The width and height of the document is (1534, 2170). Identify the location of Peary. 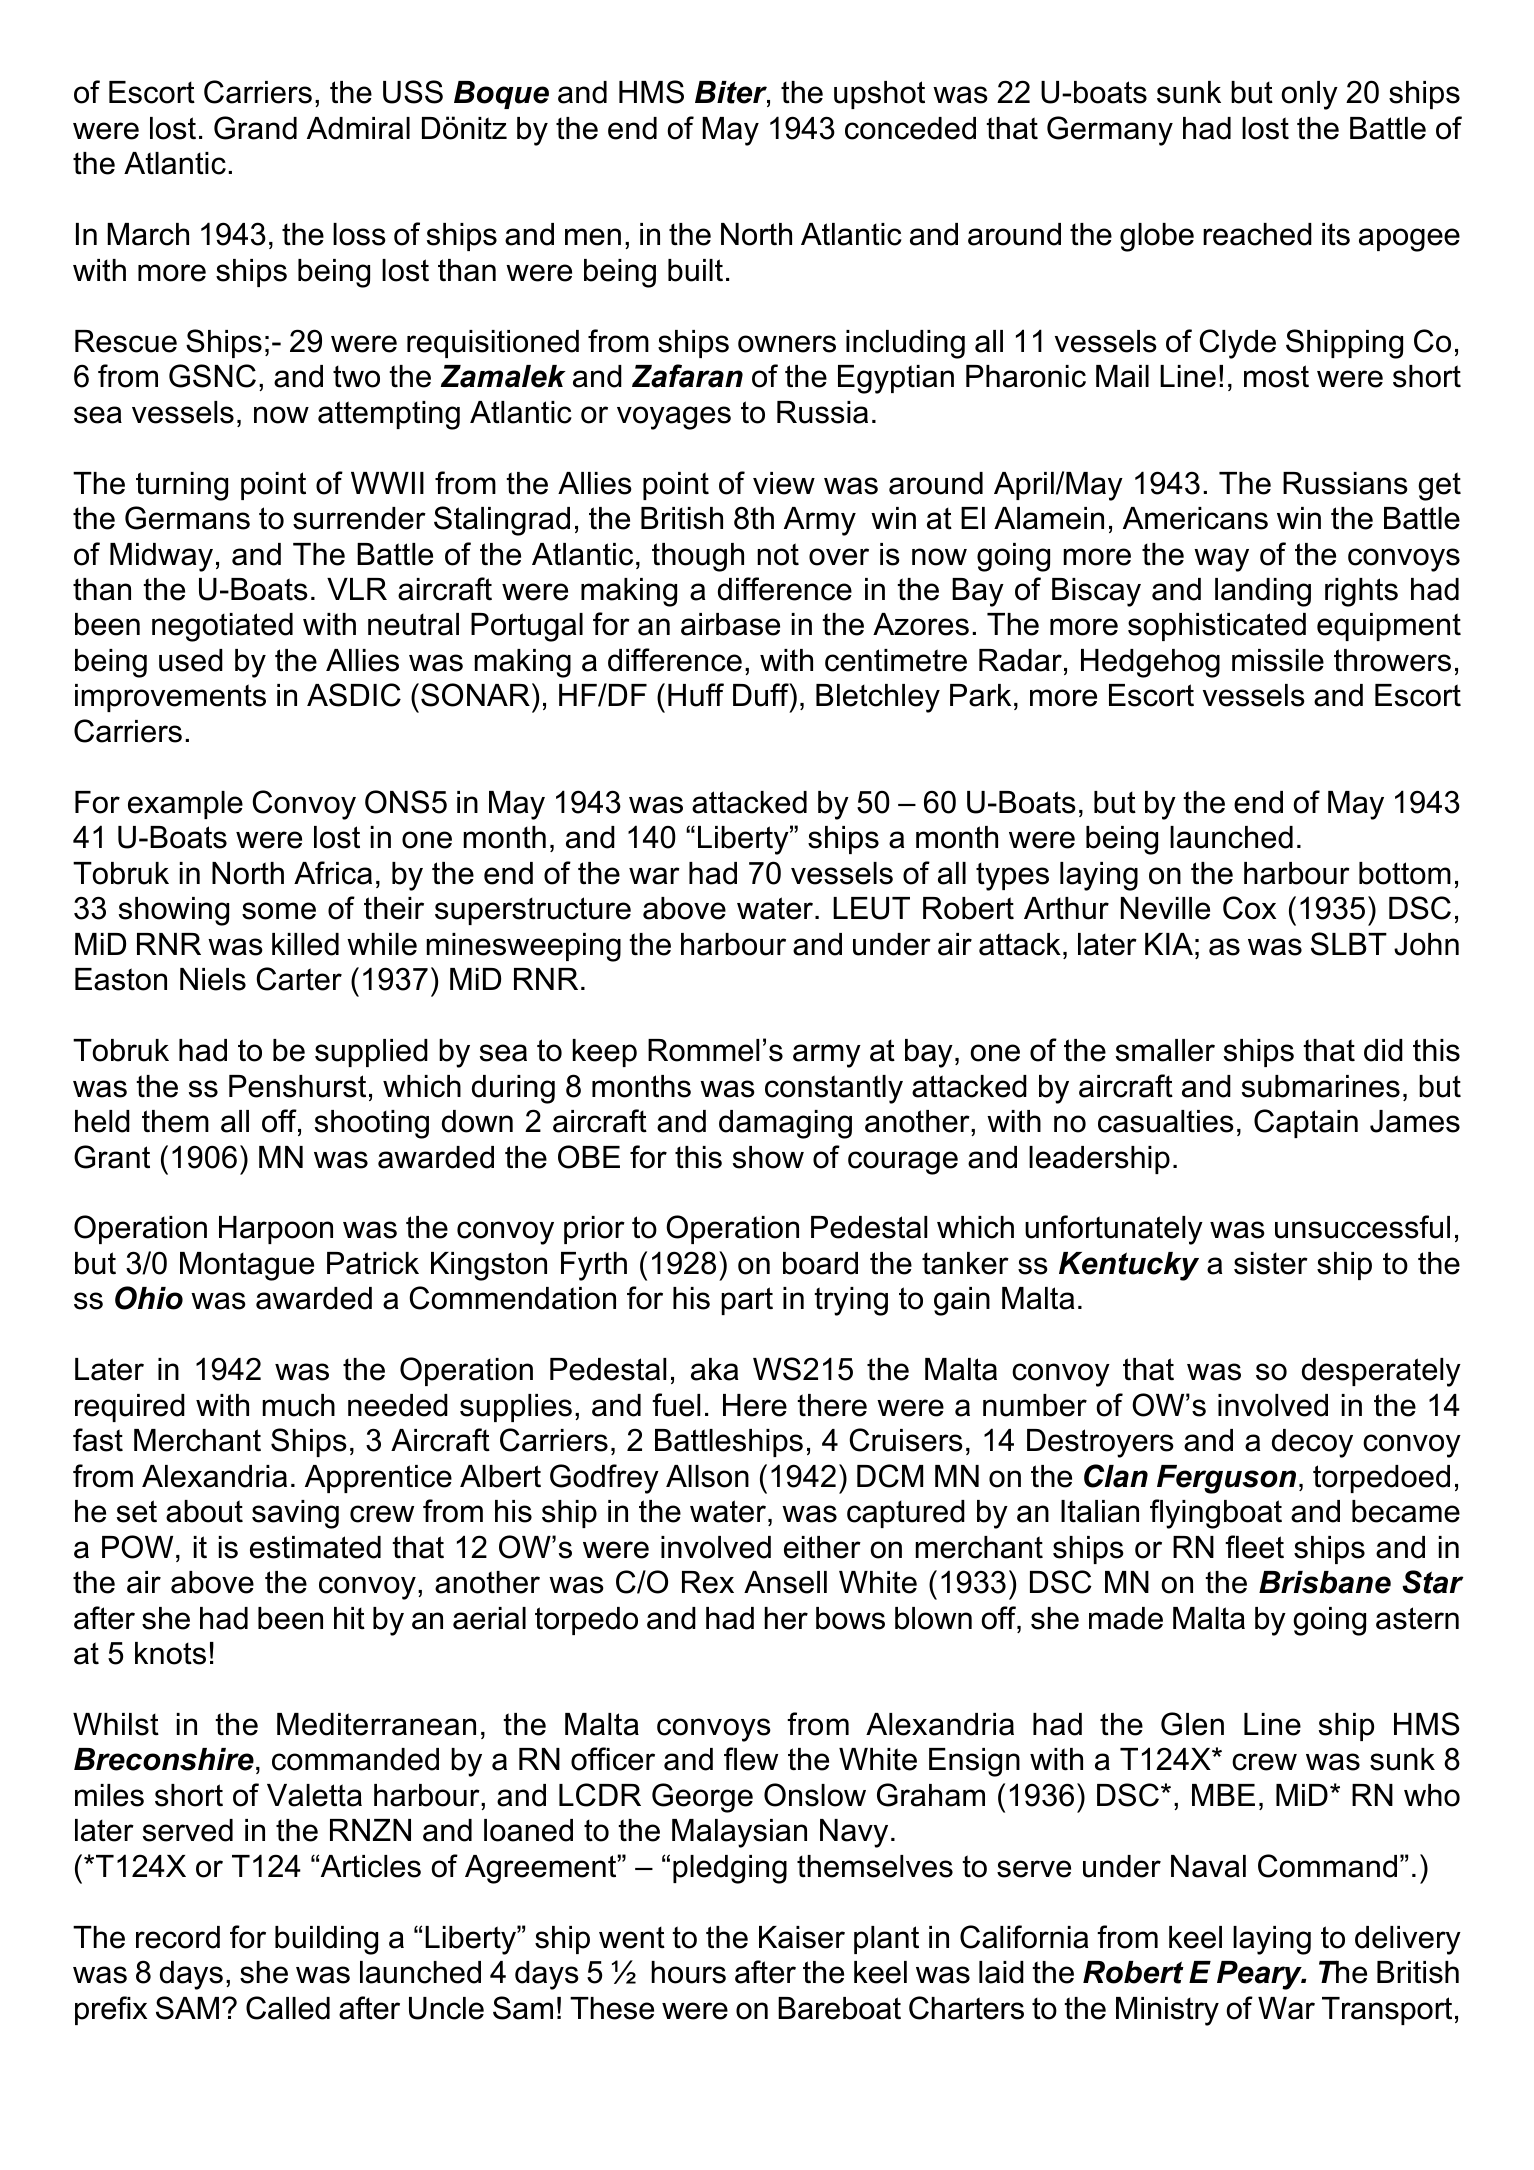
(1260, 1975).
